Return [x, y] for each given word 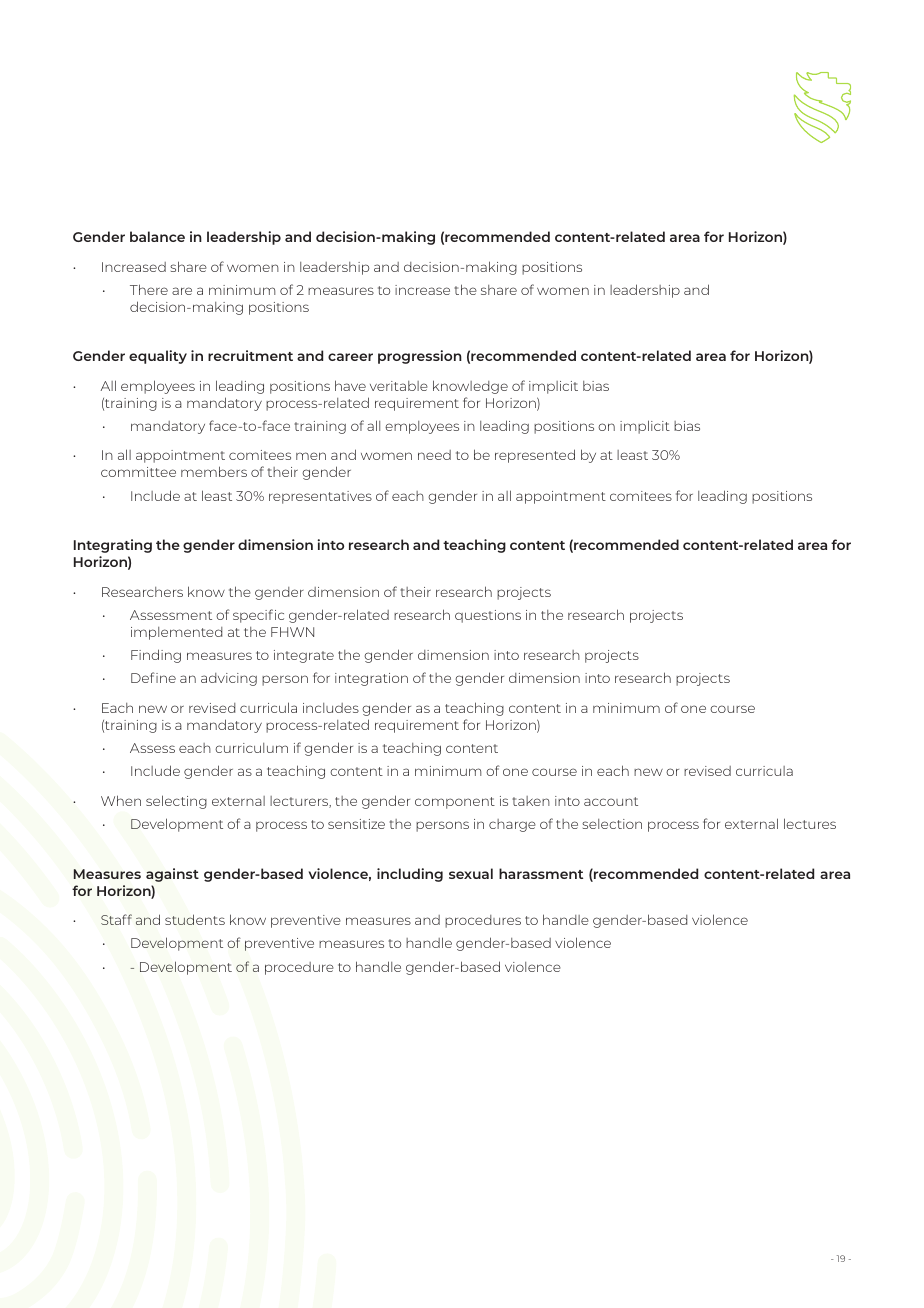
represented [535, 456]
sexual [471, 873]
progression [420, 357]
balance [157, 236]
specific [258, 616]
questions [488, 616]
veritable [399, 386]
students [195, 919]
